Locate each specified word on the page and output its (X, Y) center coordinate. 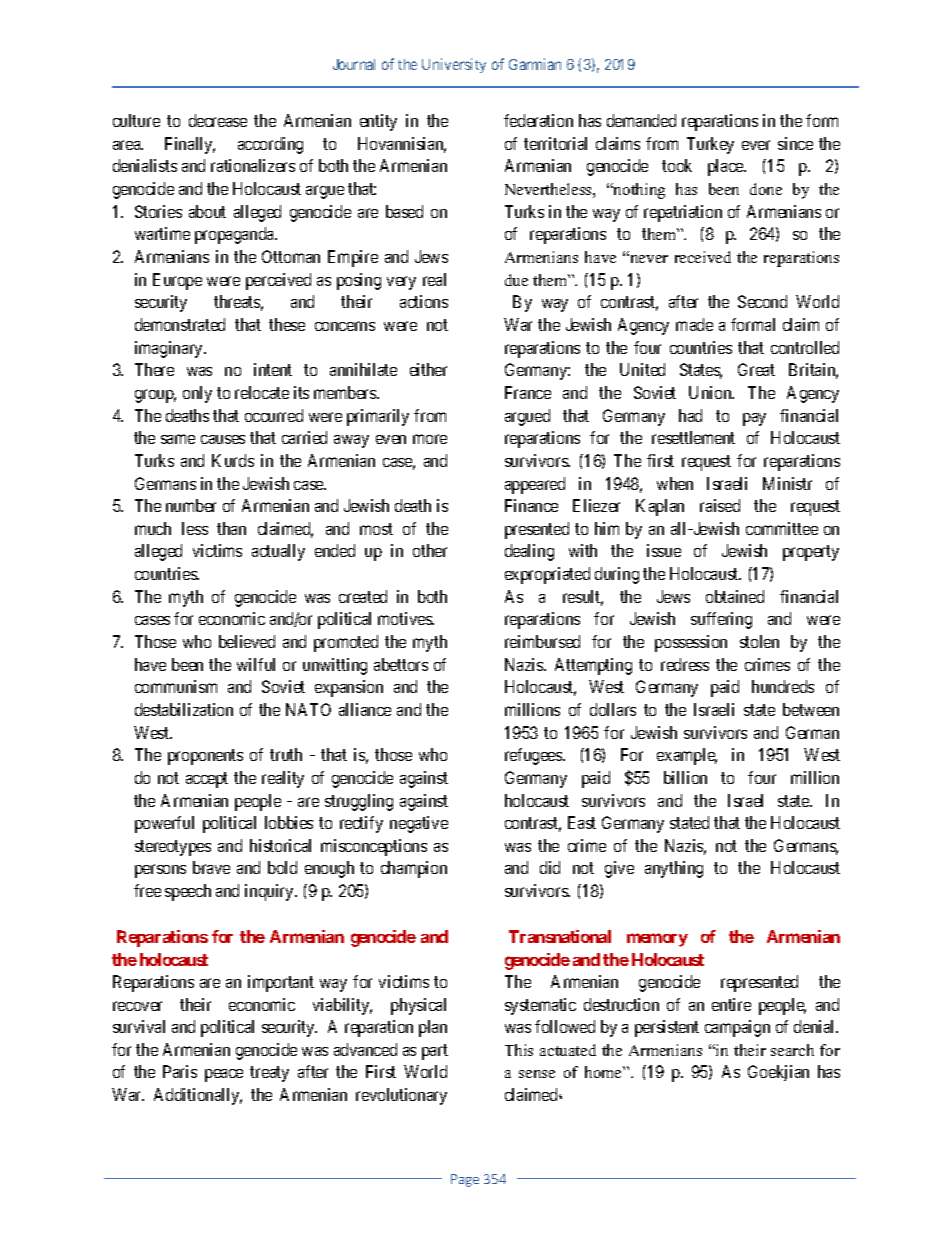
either (428, 369)
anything (674, 869)
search (792, 1050)
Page (465, 1180)
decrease (218, 120)
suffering (721, 620)
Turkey (710, 145)
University (454, 65)
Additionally (198, 1096)
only (197, 394)
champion (414, 869)
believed (247, 641)
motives (406, 618)
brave (211, 867)
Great (756, 369)
